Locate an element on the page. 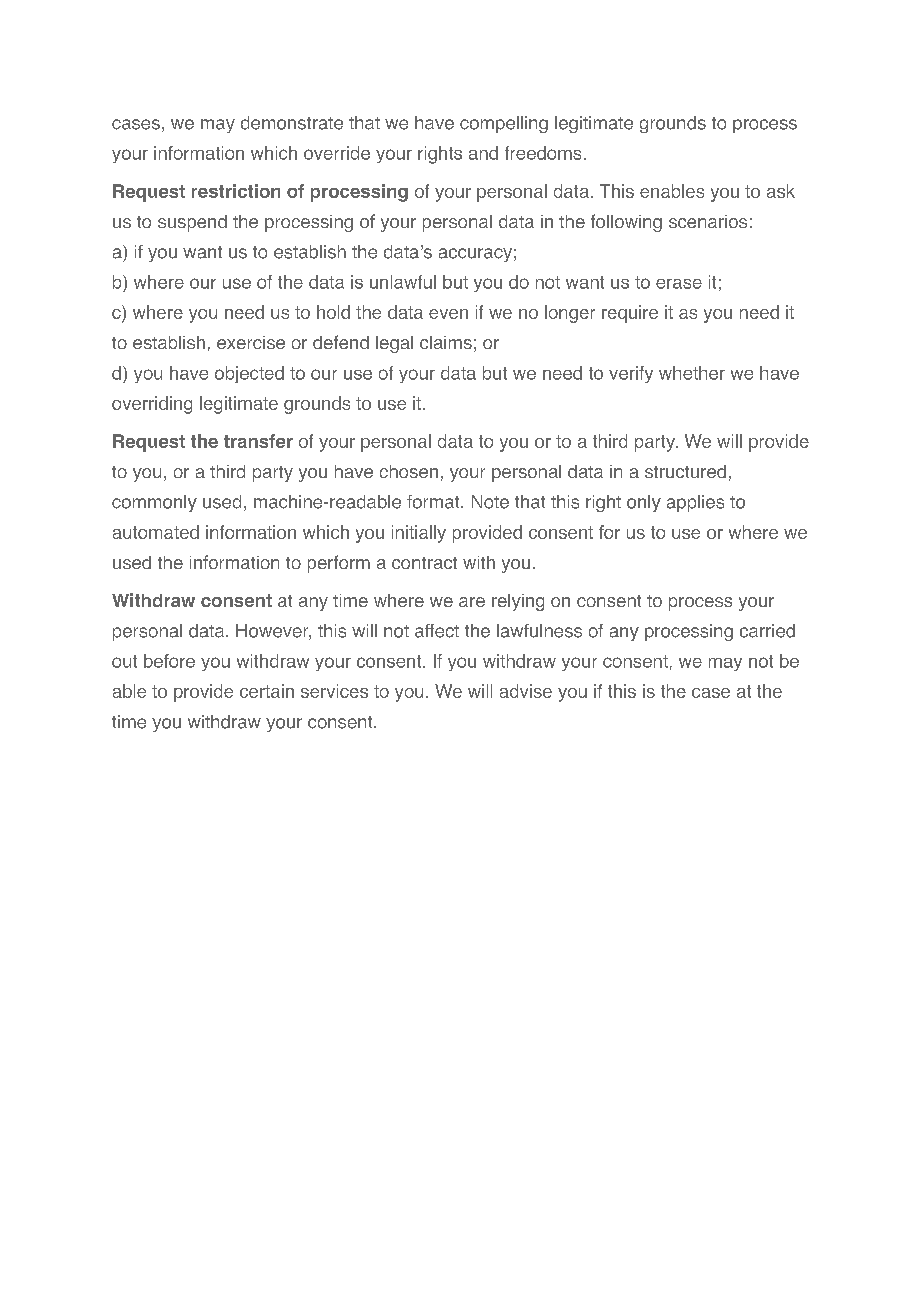 Image resolution: width=924 pixels, height=1308 pixels. claims is located at coordinates (446, 342).
